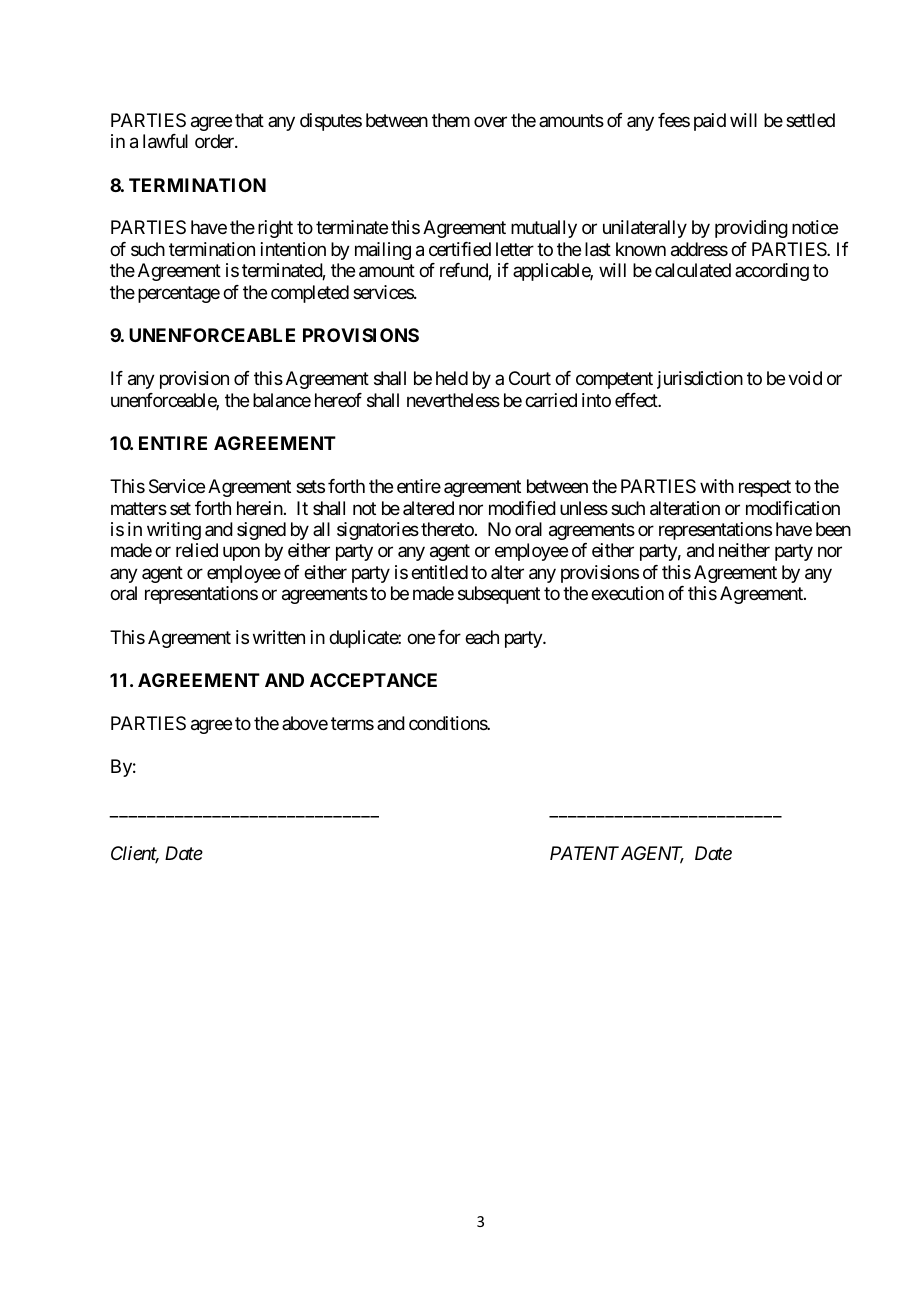 The width and height of the document is (924, 1308). What do you see at coordinates (710, 122) in the document?
I see `paid` at bounding box center [710, 122].
